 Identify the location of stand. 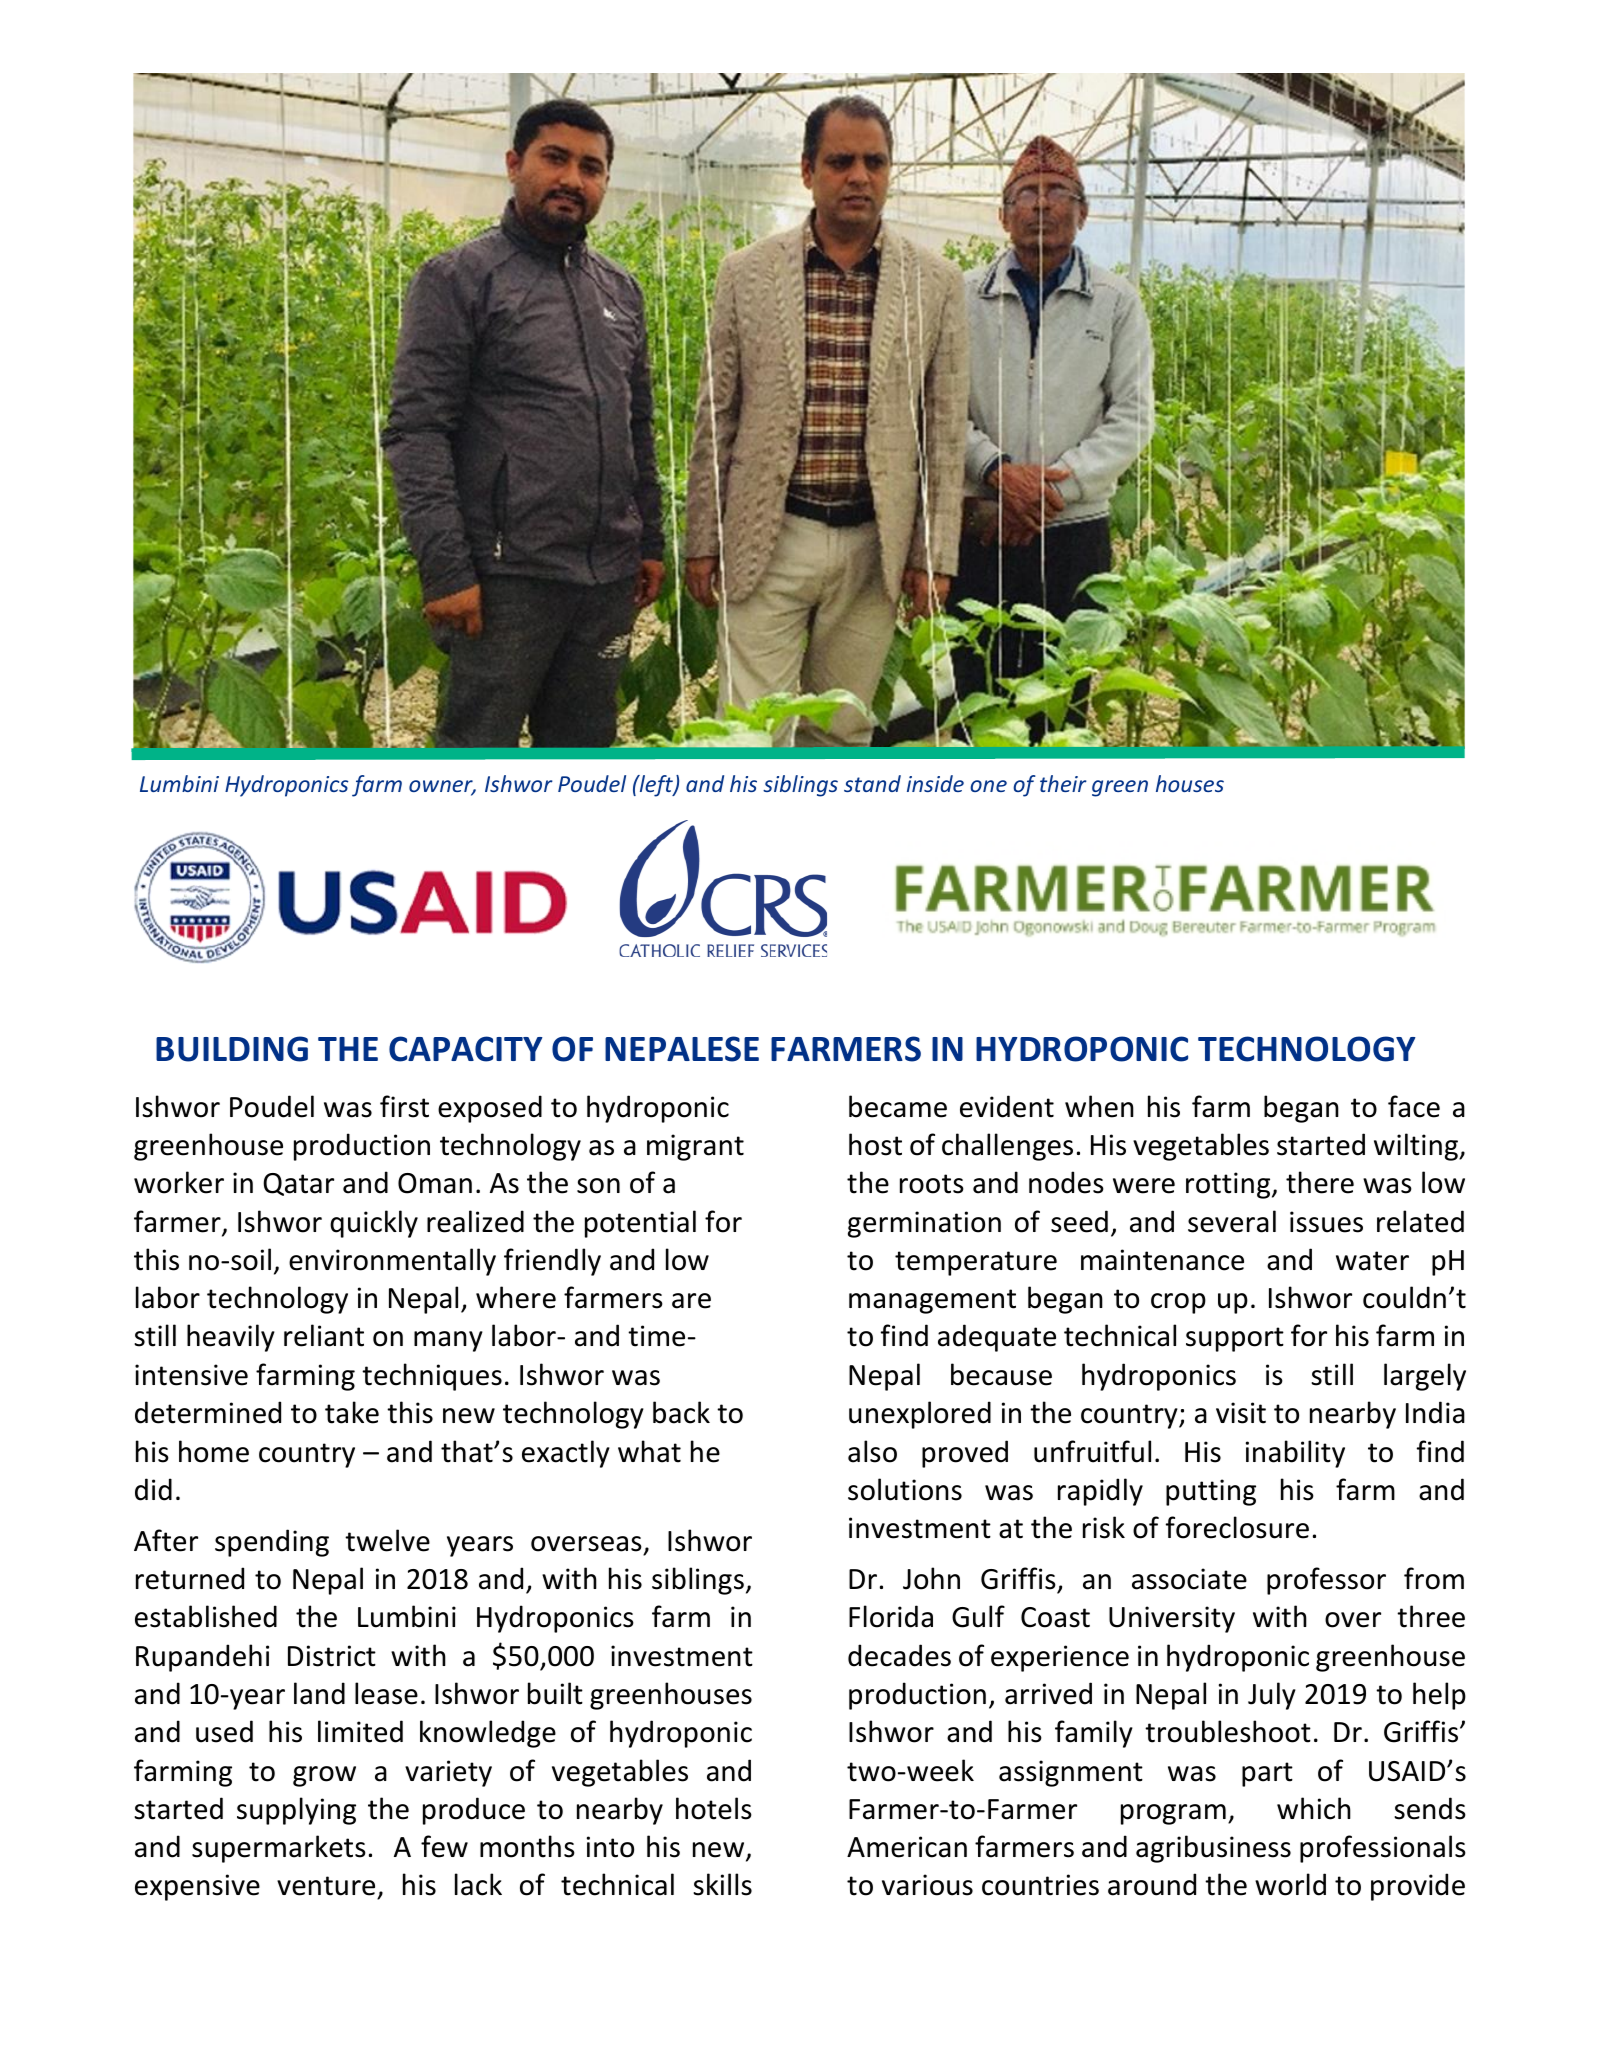
(872, 783).
